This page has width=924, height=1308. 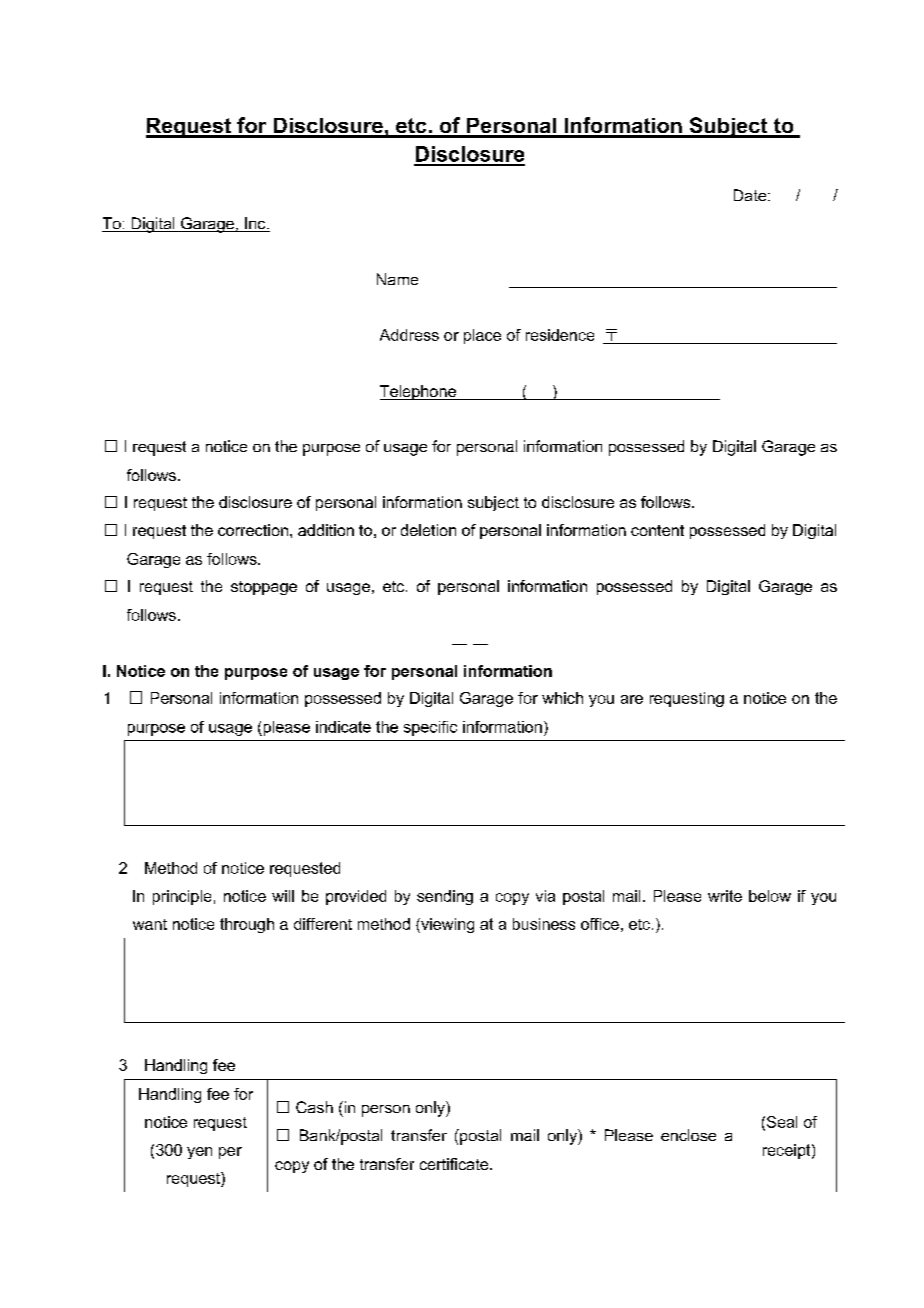 I want to click on principle, so click(x=182, y=897).
